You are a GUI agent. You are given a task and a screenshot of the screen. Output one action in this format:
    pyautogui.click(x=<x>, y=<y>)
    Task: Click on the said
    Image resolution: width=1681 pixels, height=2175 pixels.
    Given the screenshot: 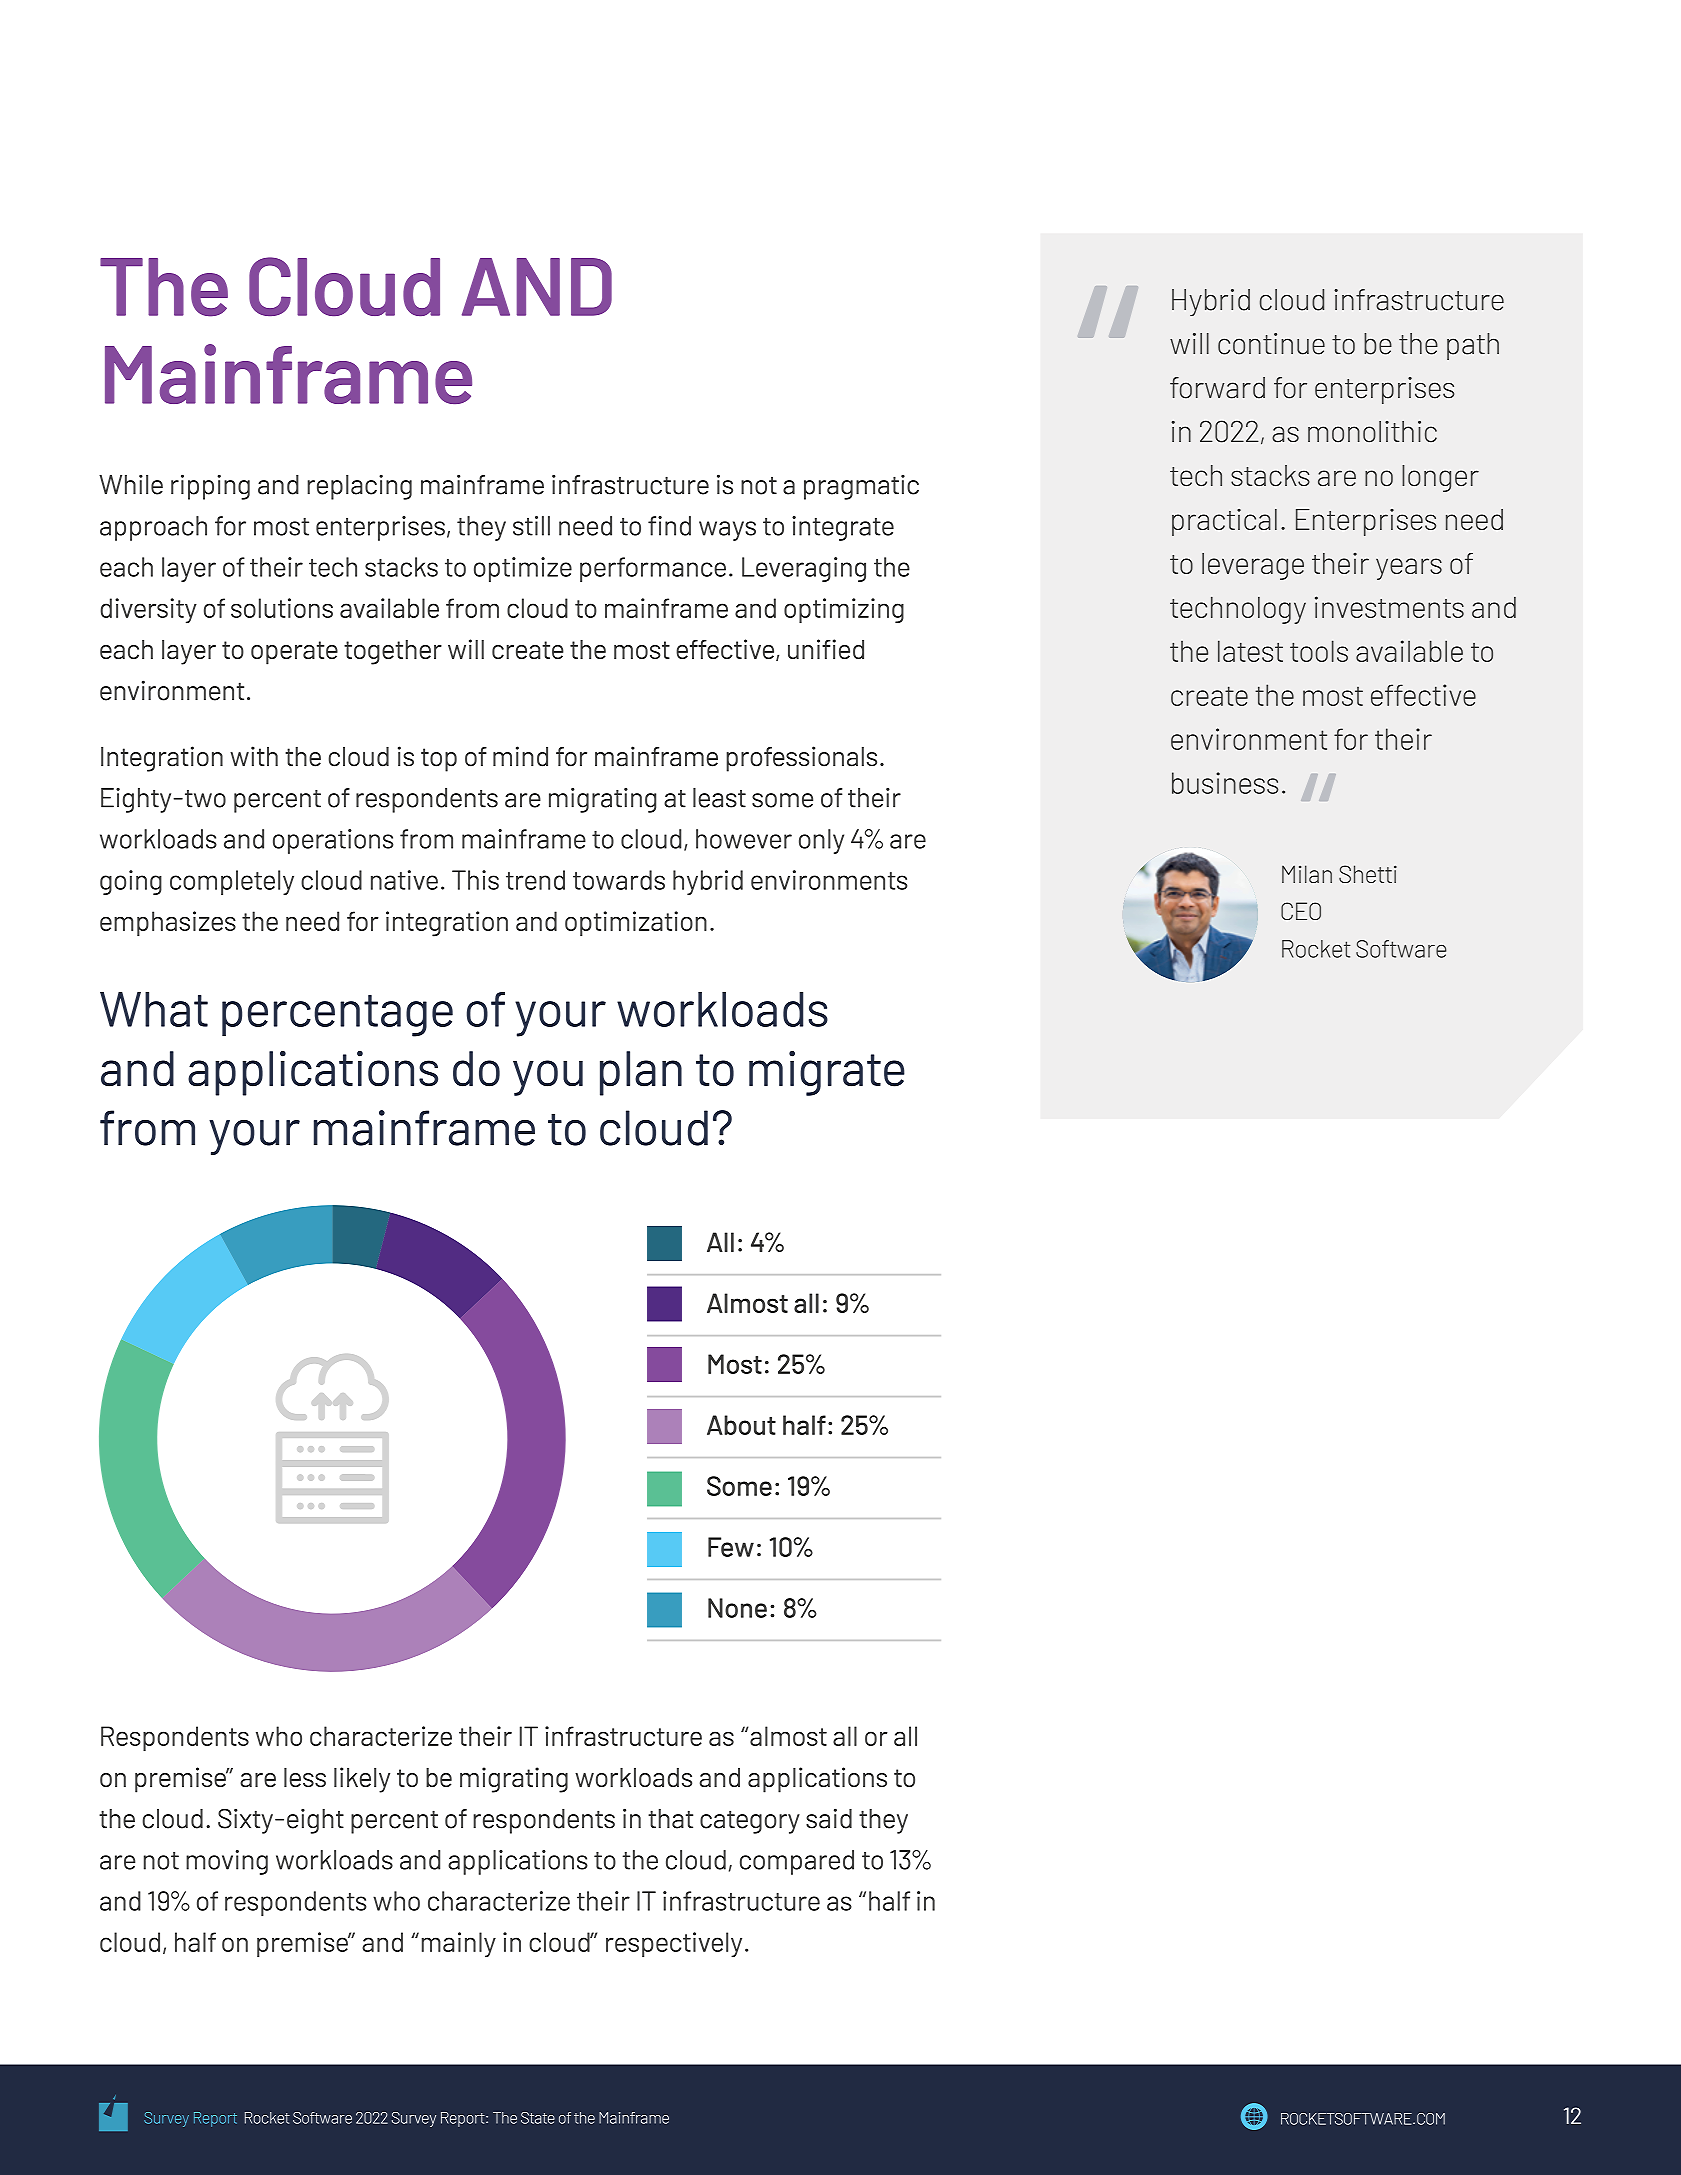 What is the action you would take?
    pyautogui.click(x=829, y=1818)
